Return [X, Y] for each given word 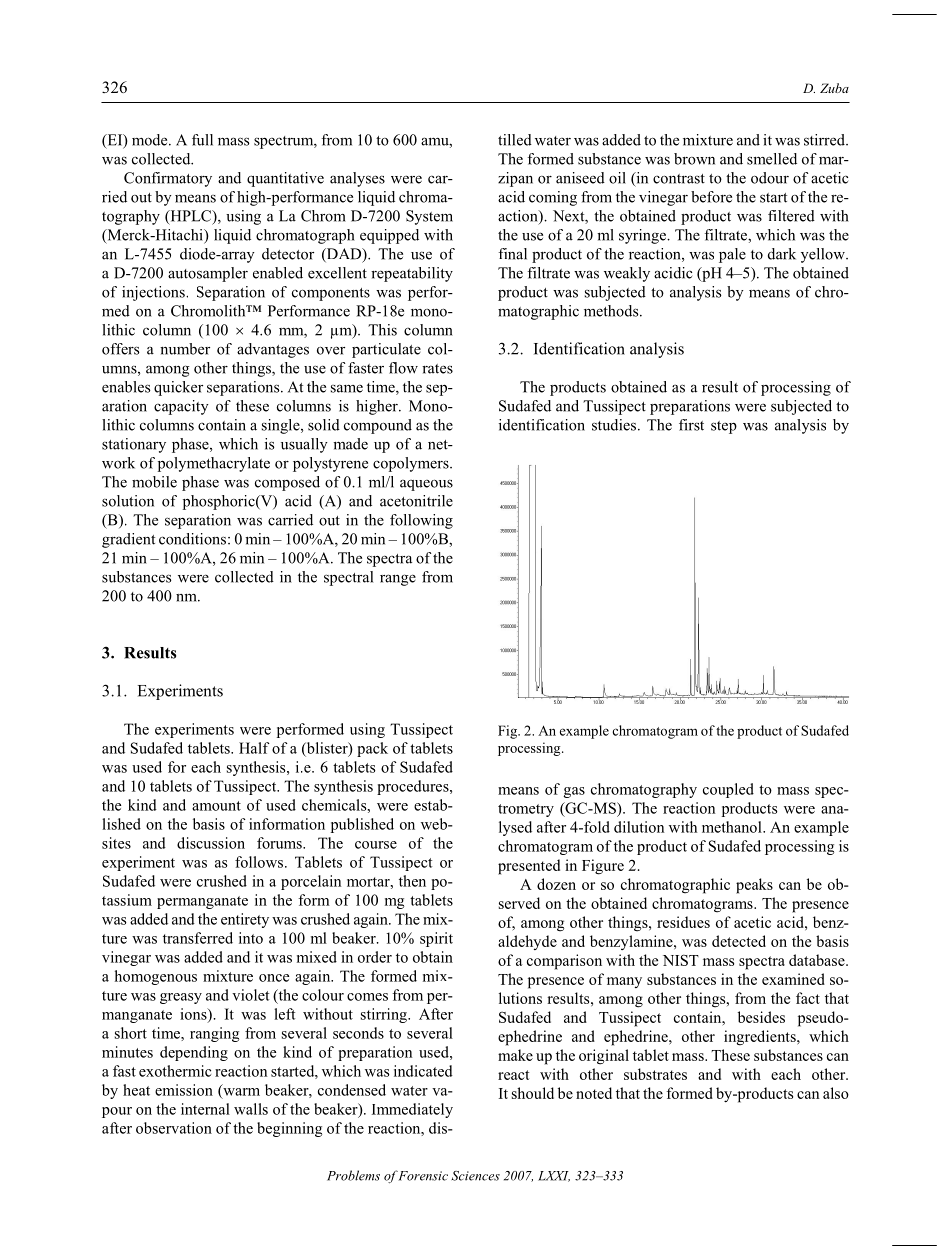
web [435, 824]
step [724, 427]
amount [216, 806]
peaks [754, 886]
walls [251, 1109]
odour [770, 178]
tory [199, 180]
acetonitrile [416, 501]
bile [165, 482]
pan [521, 181]
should [533, 1093]
